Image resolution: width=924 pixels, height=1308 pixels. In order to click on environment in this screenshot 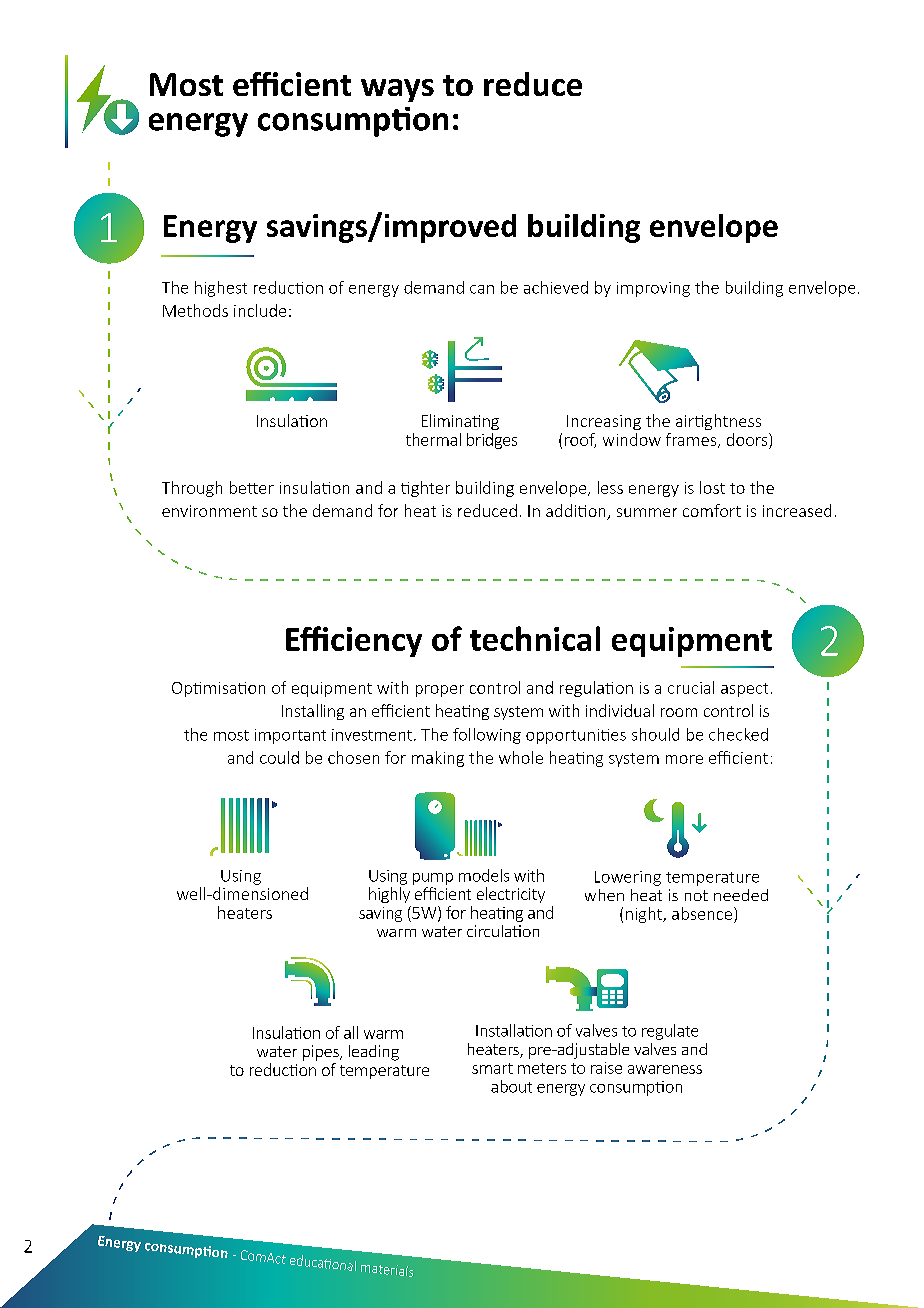, I will do `click(209, 511)`.
